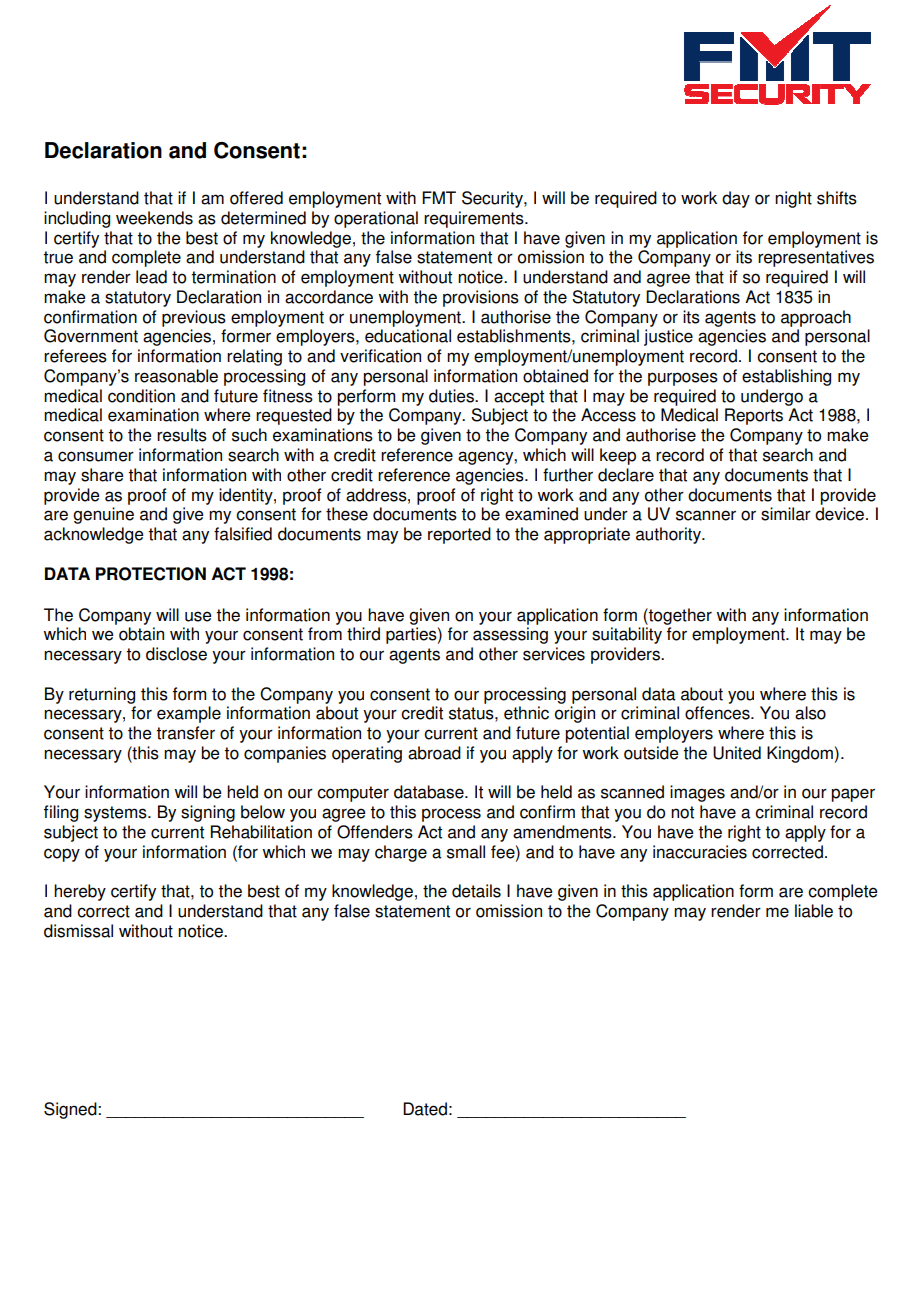  I want to click on small, so click(466, 852).
